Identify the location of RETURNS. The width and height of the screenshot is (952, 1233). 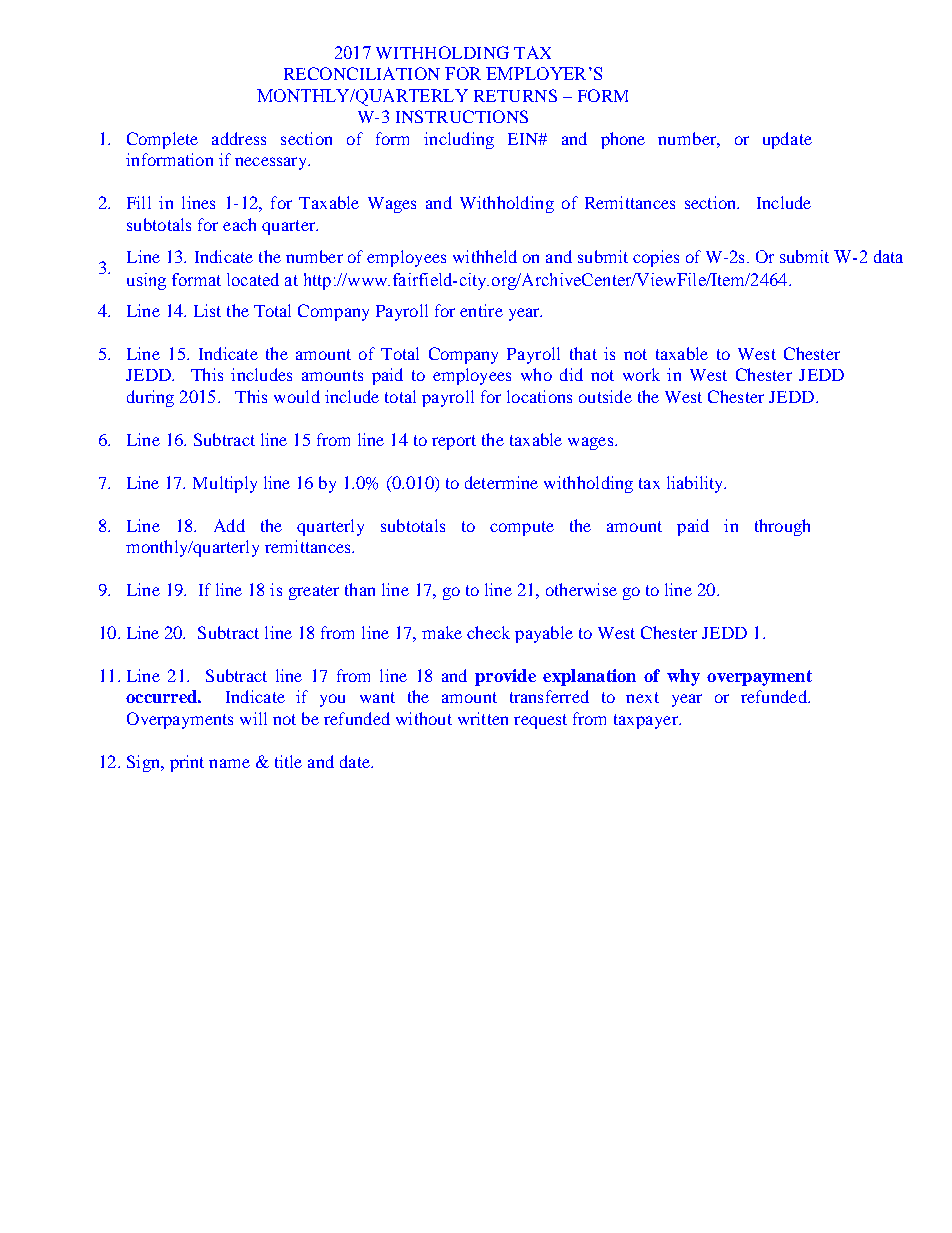
(515, 95).
